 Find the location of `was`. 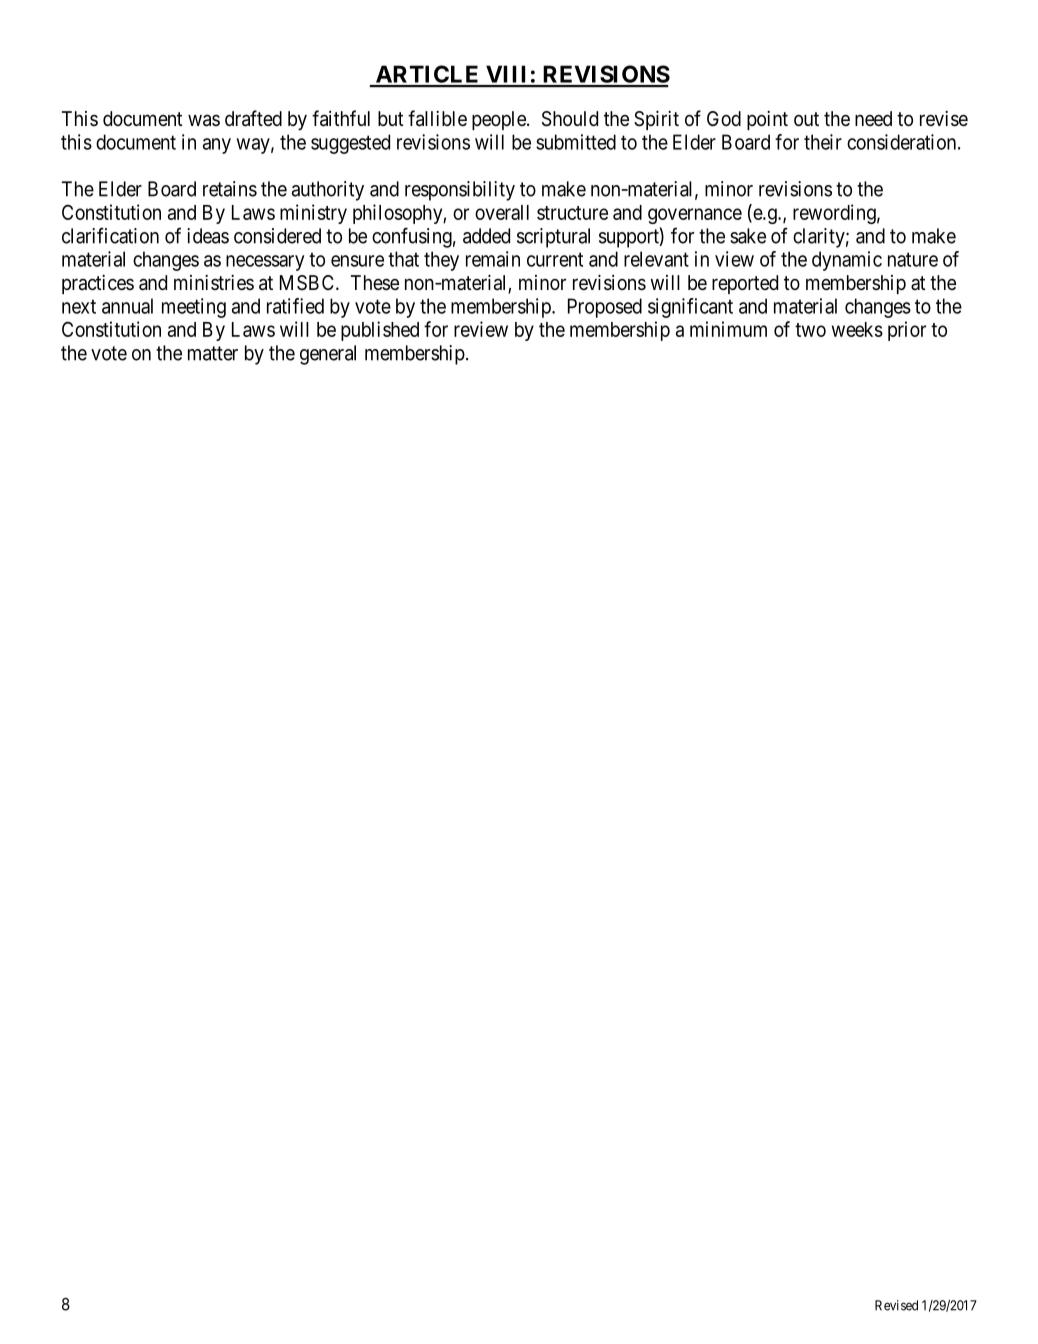

was is located at coordinates (204, 120).
